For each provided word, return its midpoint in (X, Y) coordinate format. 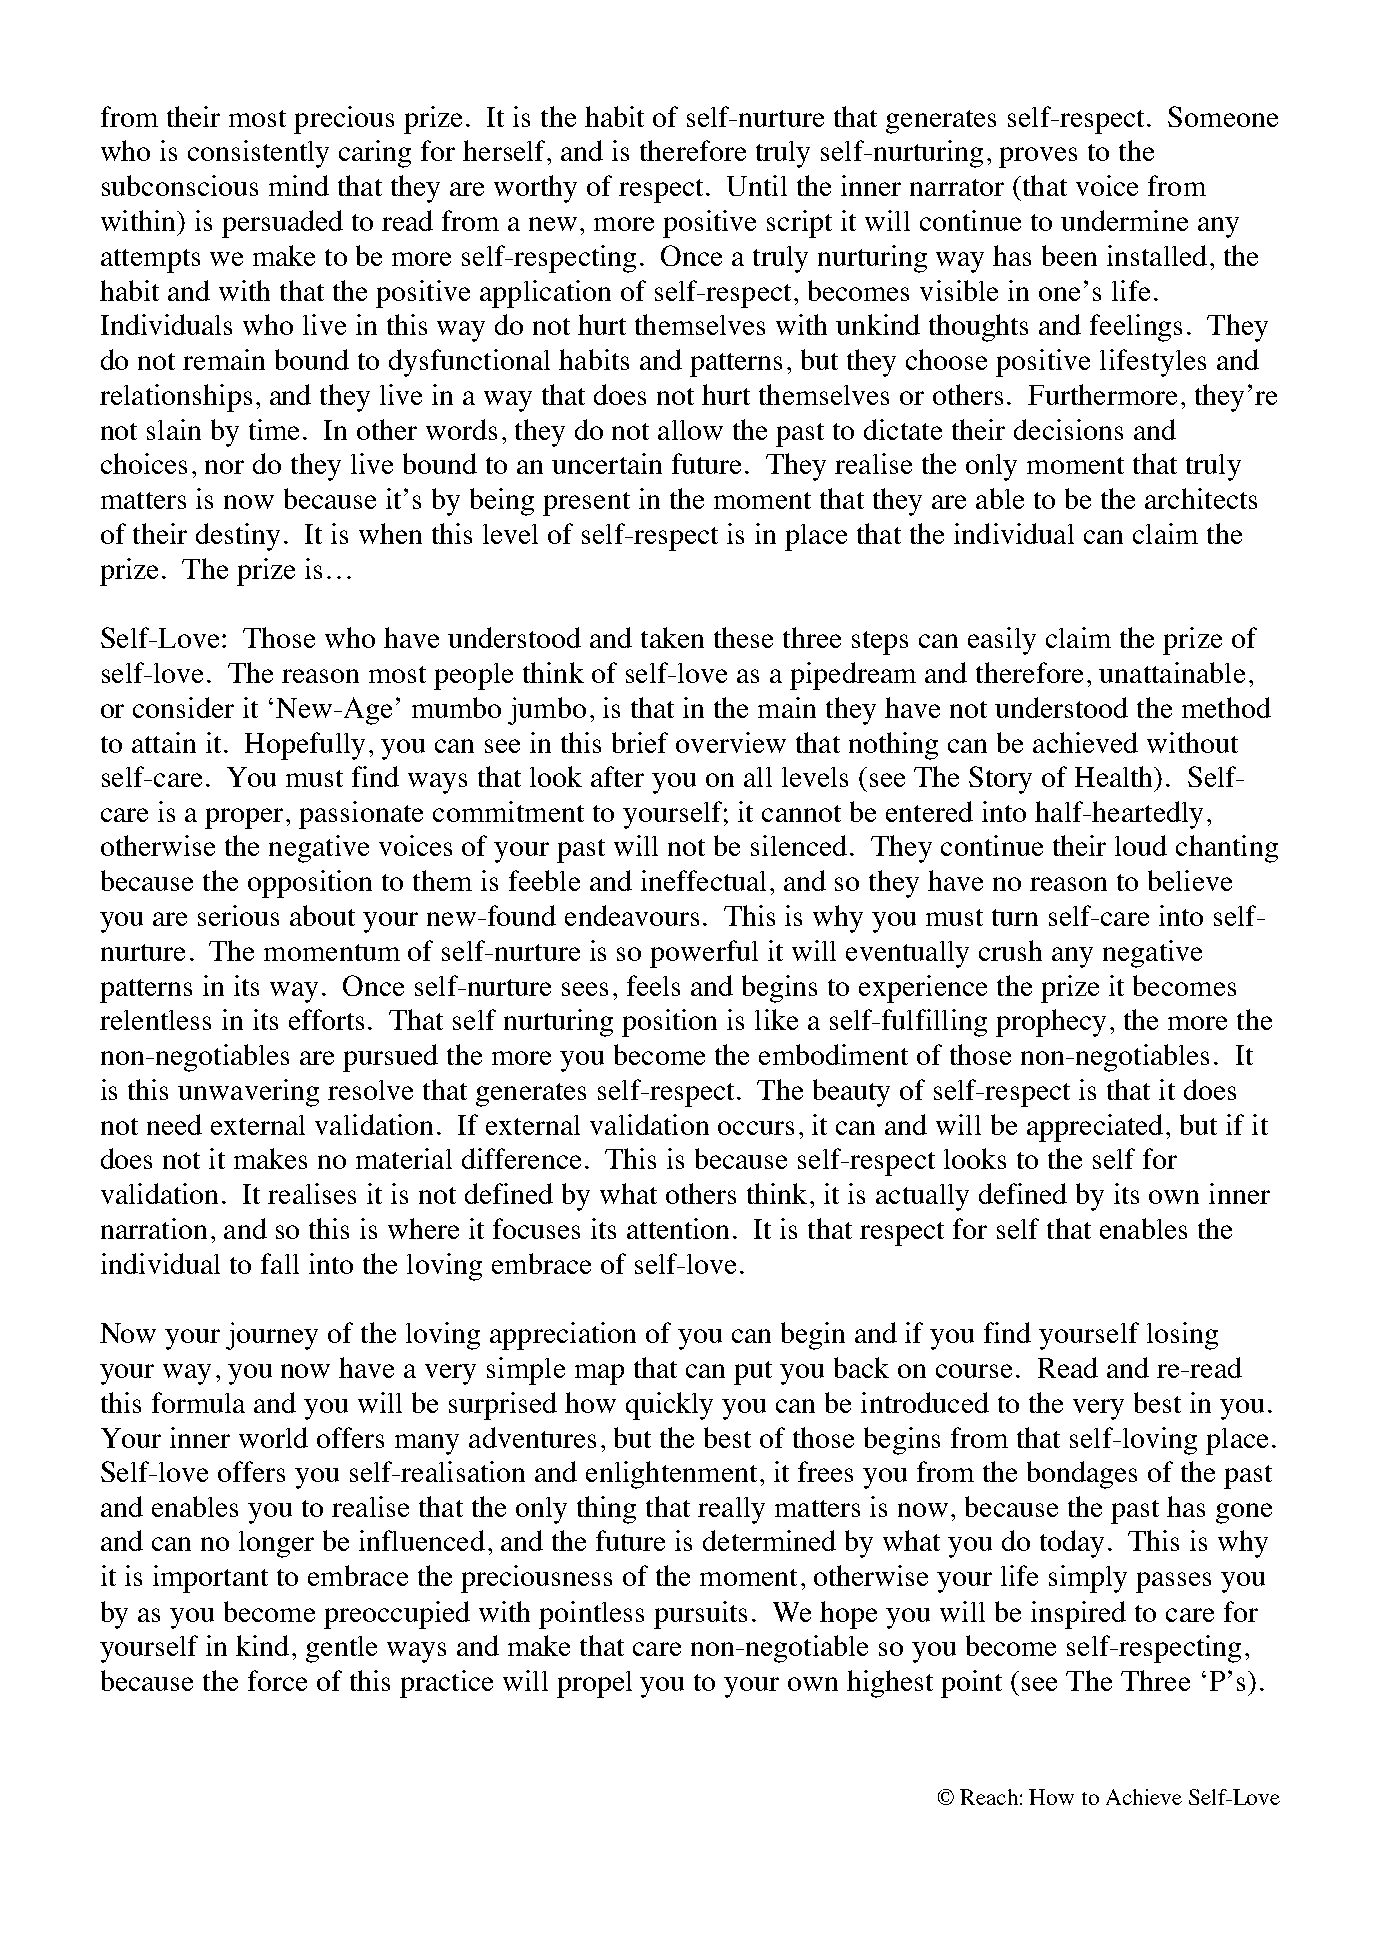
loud (1141, 845)
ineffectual (703, 880)
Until (757, 185)
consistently (258, 154)
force (277, 1680)
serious (238, 915)
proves (1038, 157)
